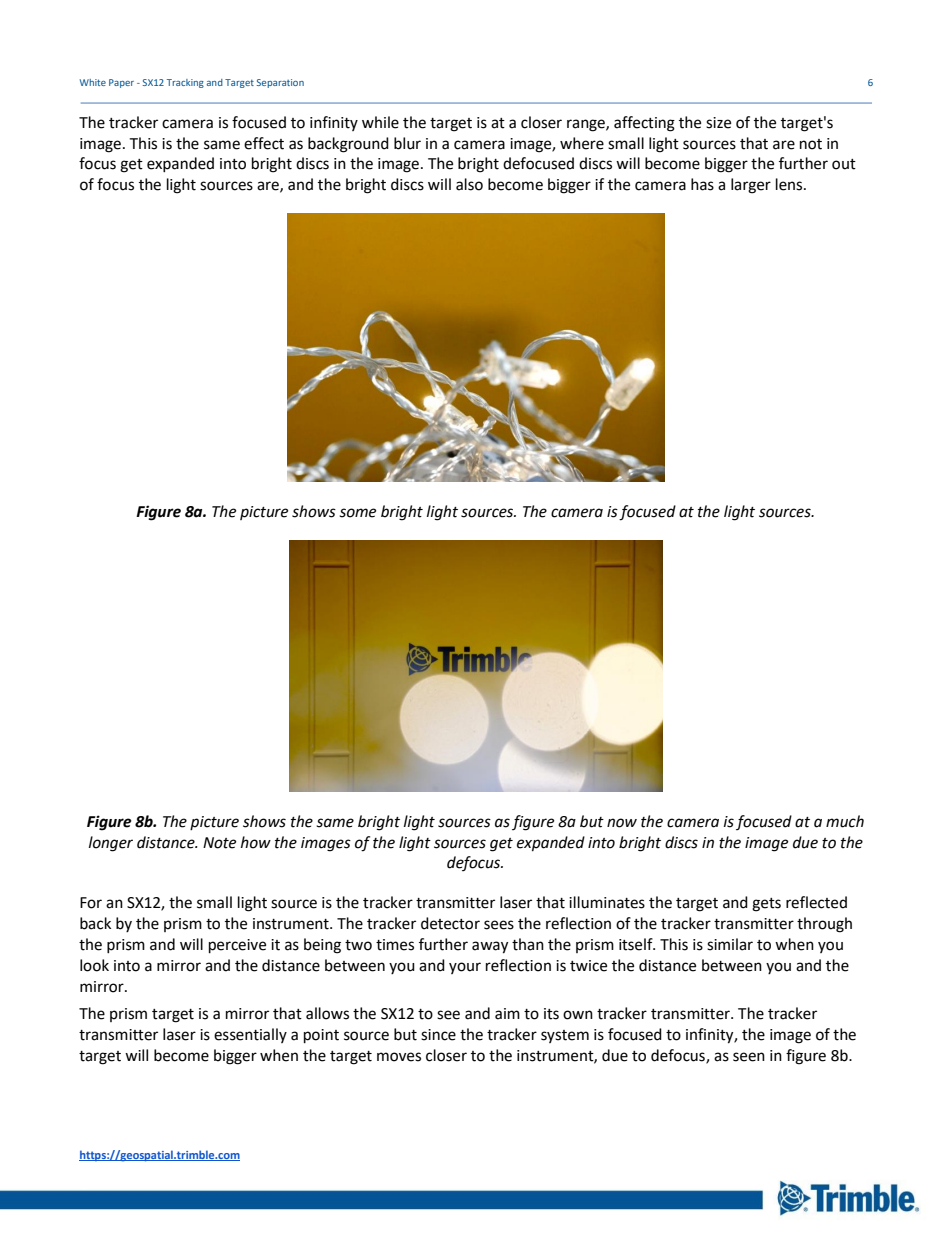 This screenshot has height=1233, width=952. Describe the element at coordinates (469, 184) in the screenshot. I see `also` at that location.
